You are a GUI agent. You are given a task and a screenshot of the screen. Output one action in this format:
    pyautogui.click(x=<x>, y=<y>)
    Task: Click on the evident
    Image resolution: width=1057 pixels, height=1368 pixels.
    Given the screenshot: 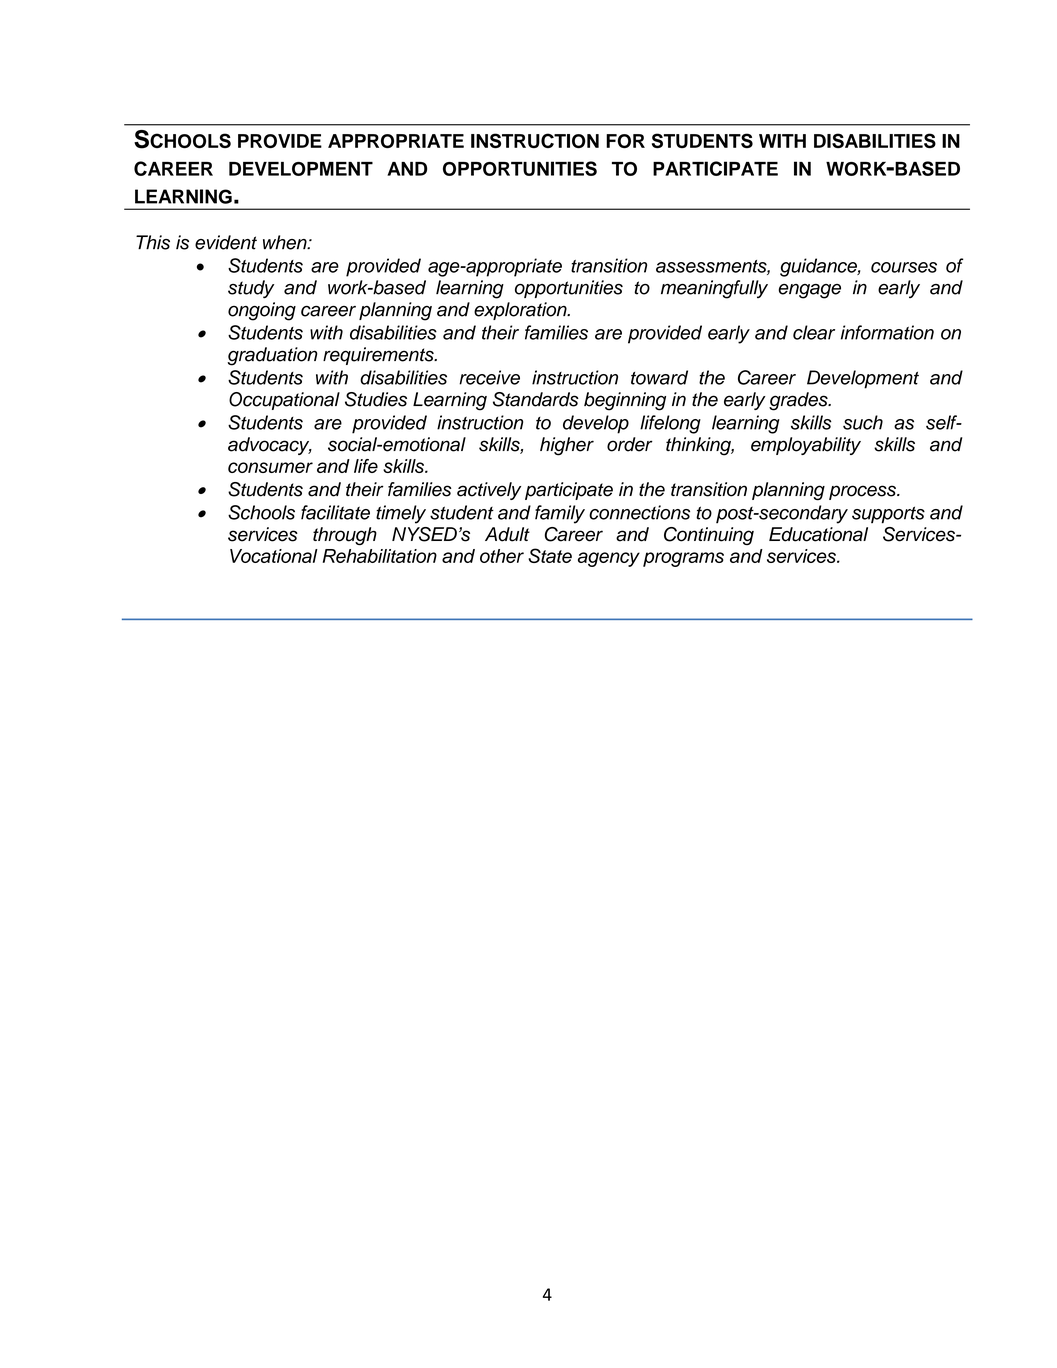 What is the action you would take?
    pyautogui.click(x=226, y=242)
